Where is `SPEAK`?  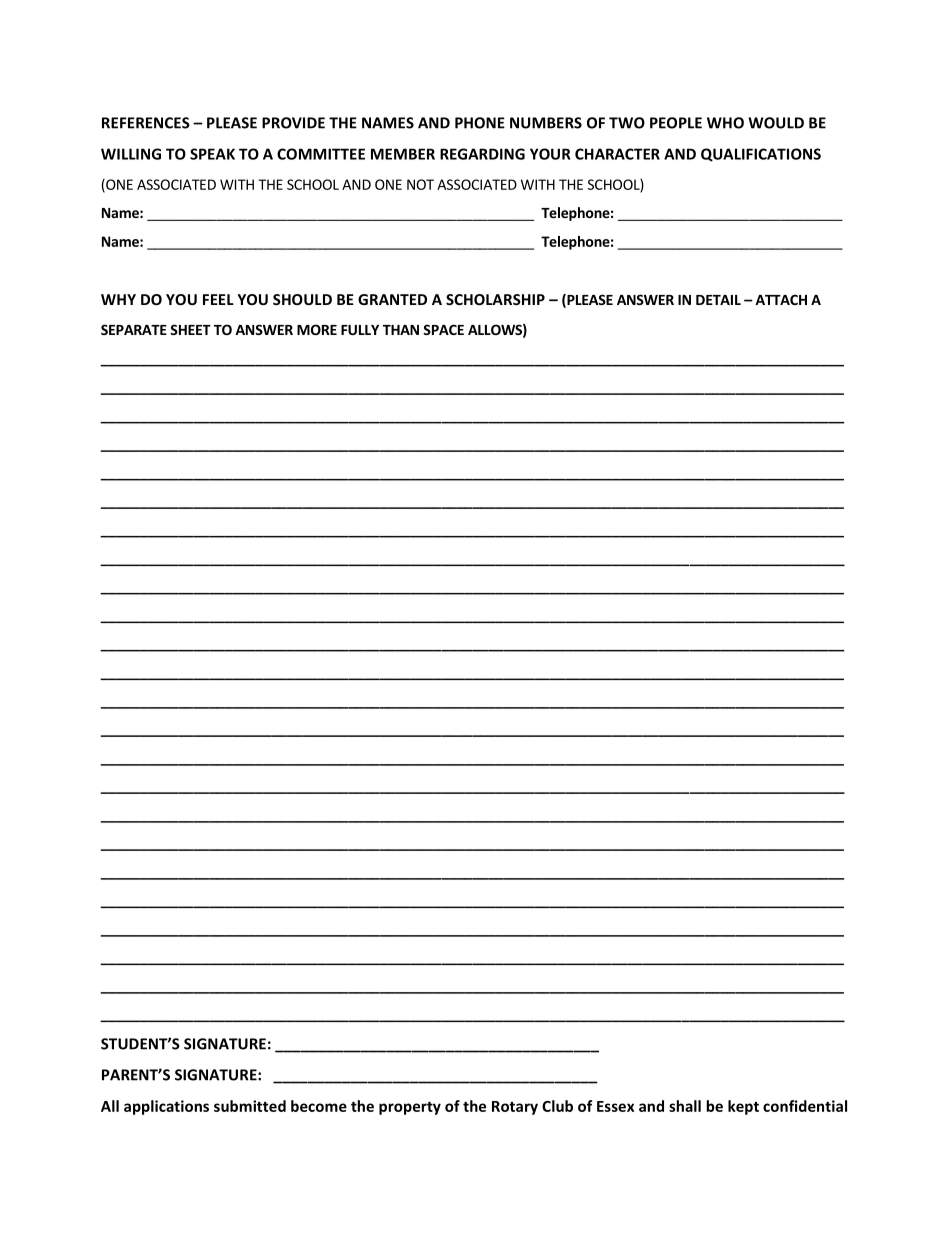 SPEAK is located at coordinates (212, 154).
